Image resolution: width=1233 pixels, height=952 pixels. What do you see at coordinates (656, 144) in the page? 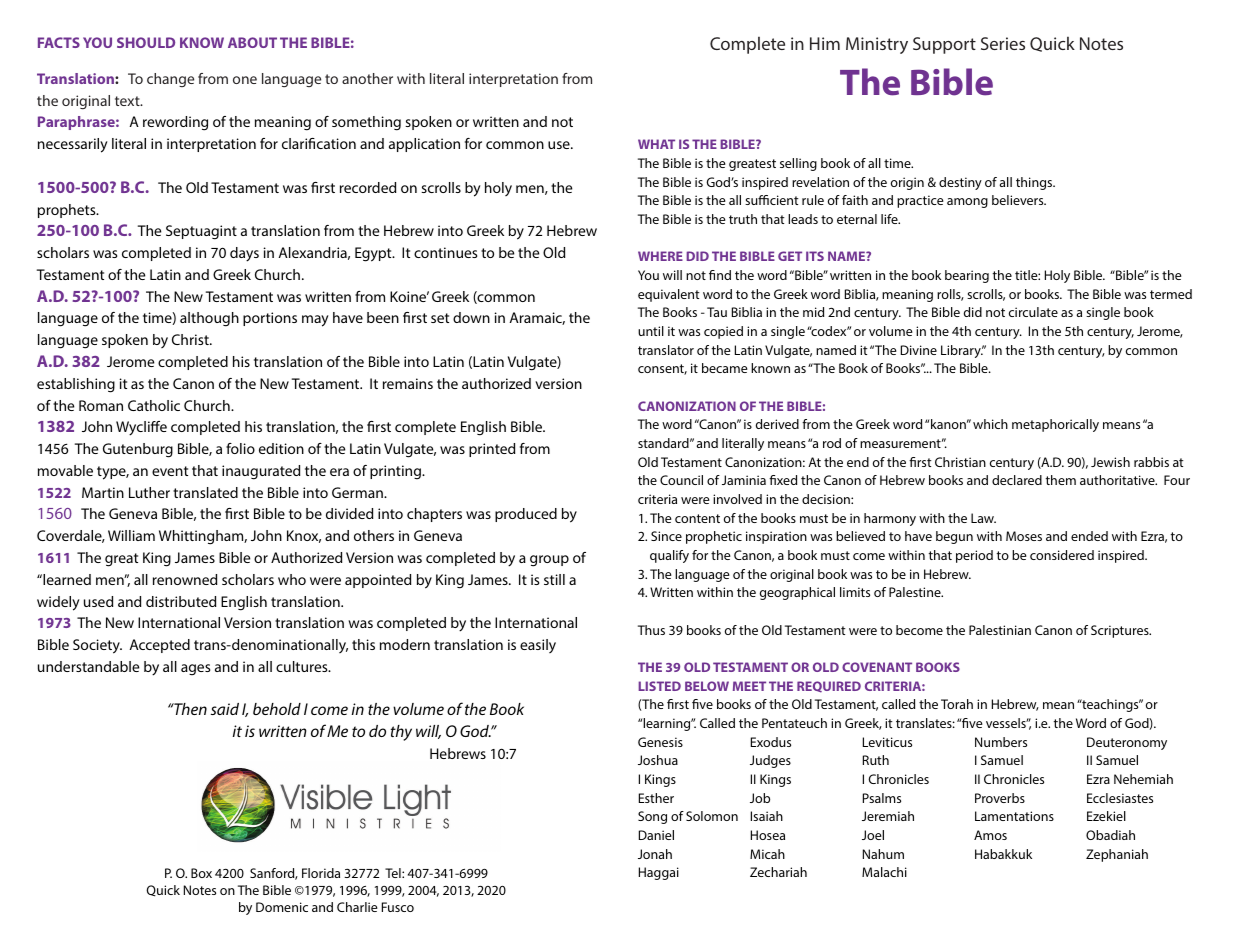
I see `WHAT` at bounding box center [656, 144].
